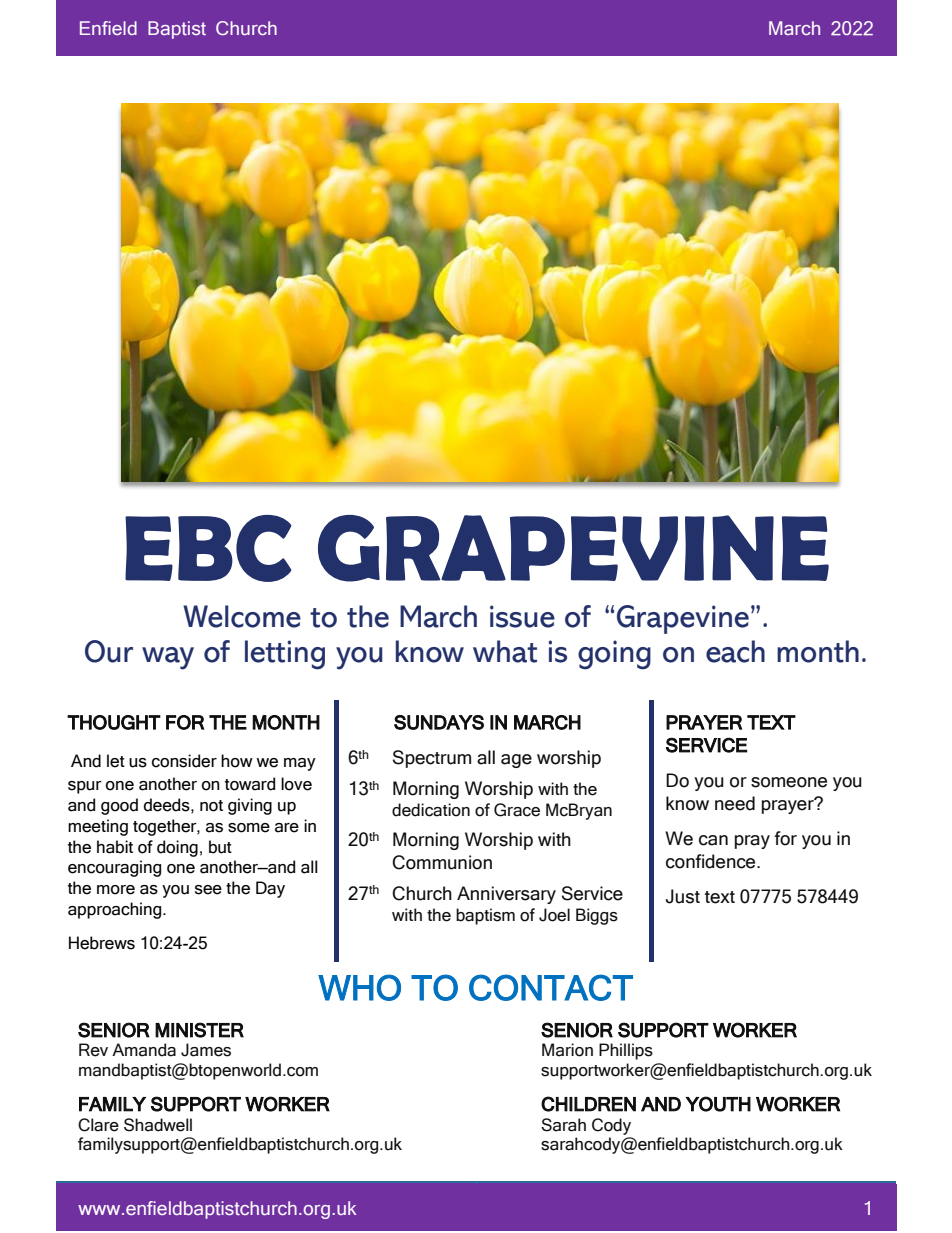  I want to click on dedication, so click(431, 810).
